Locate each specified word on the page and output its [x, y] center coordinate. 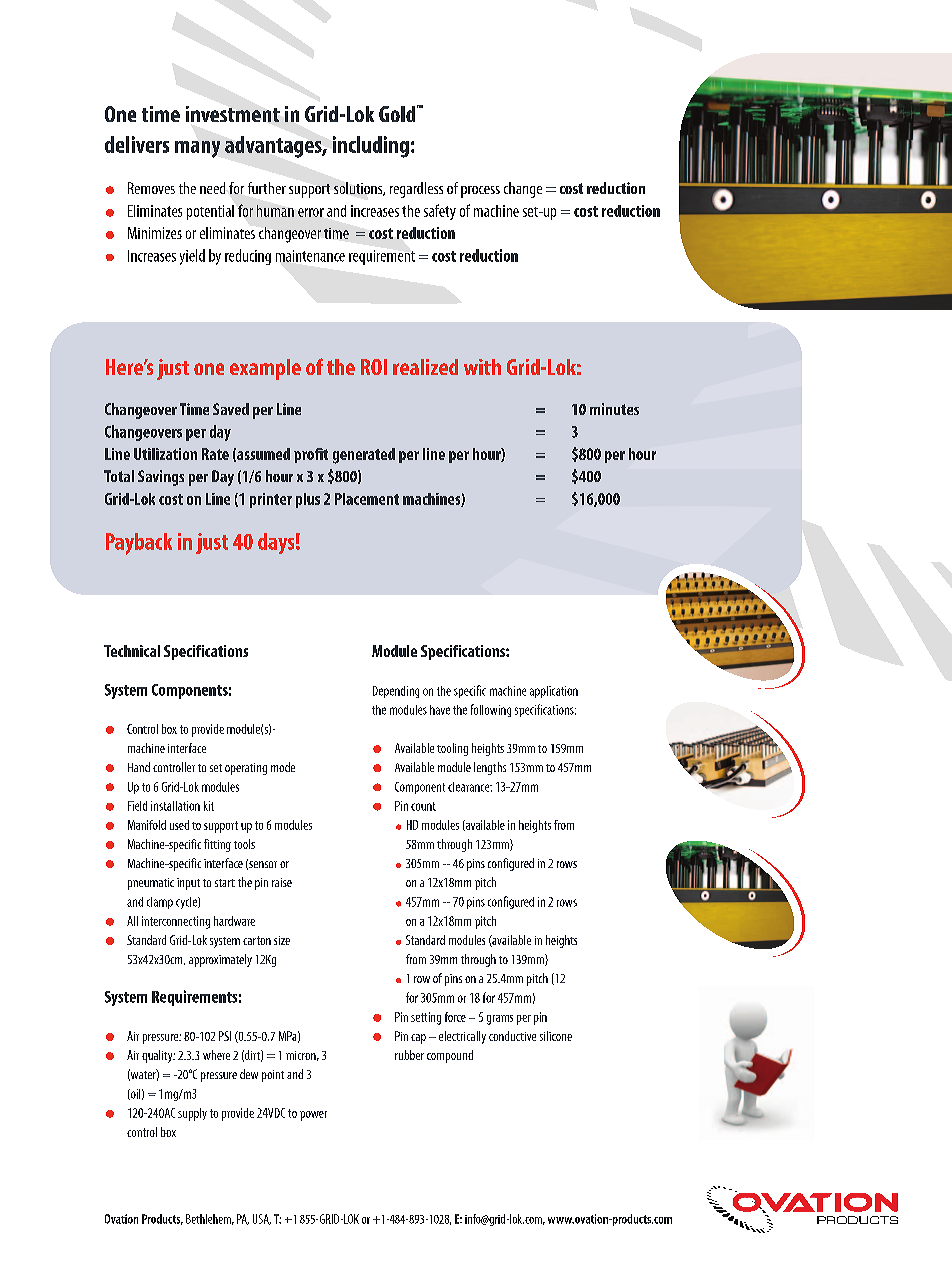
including [371, 147]
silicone [556, 1036]
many [197, 149]
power [313, 1116]
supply [192, 1114]
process [480, 192]
